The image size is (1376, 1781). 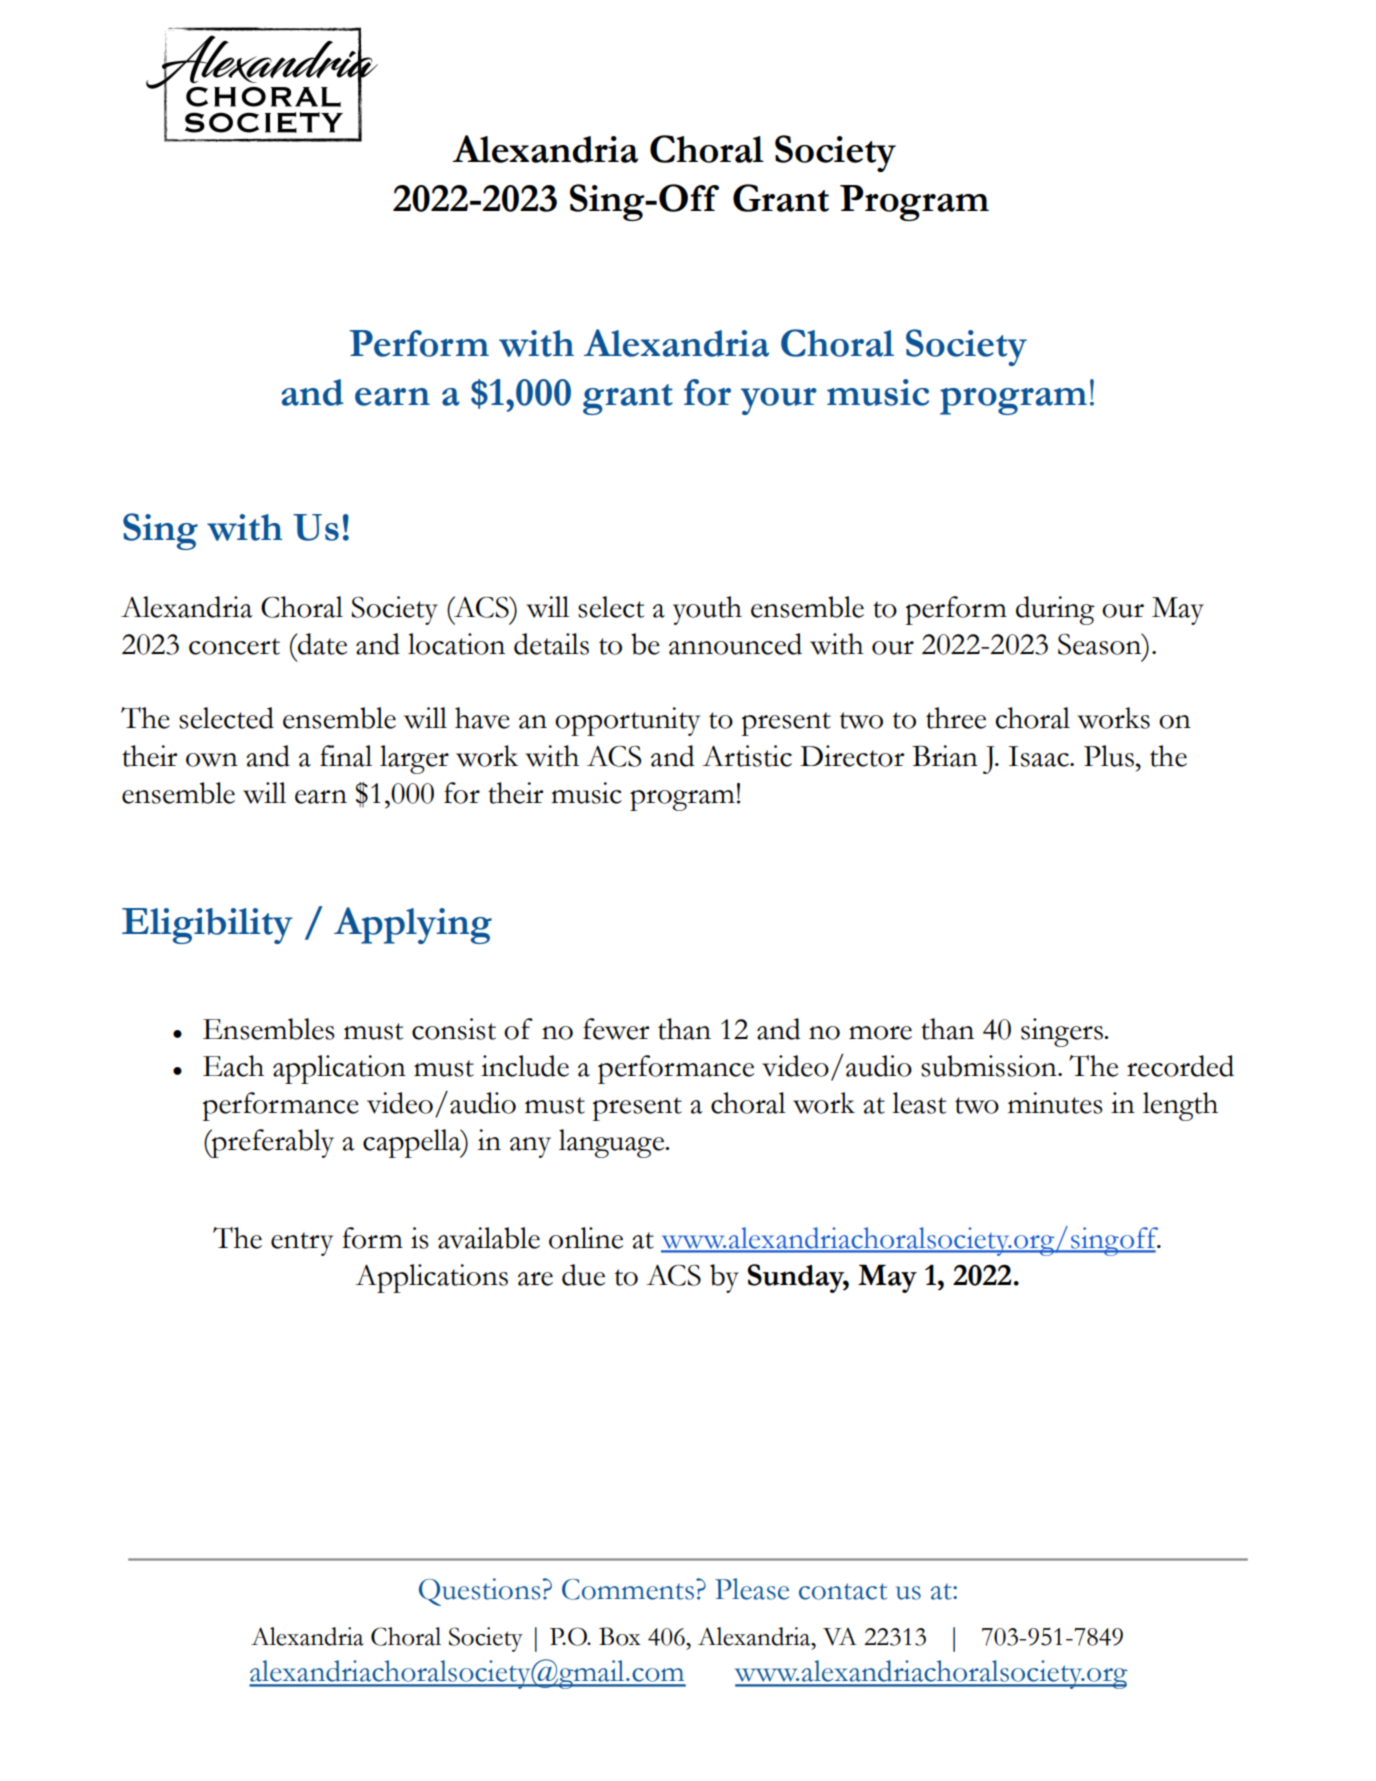 What do you see at coordinates (1055, 610) in the document?
I see `during` at bounding box center [1055, 610].
